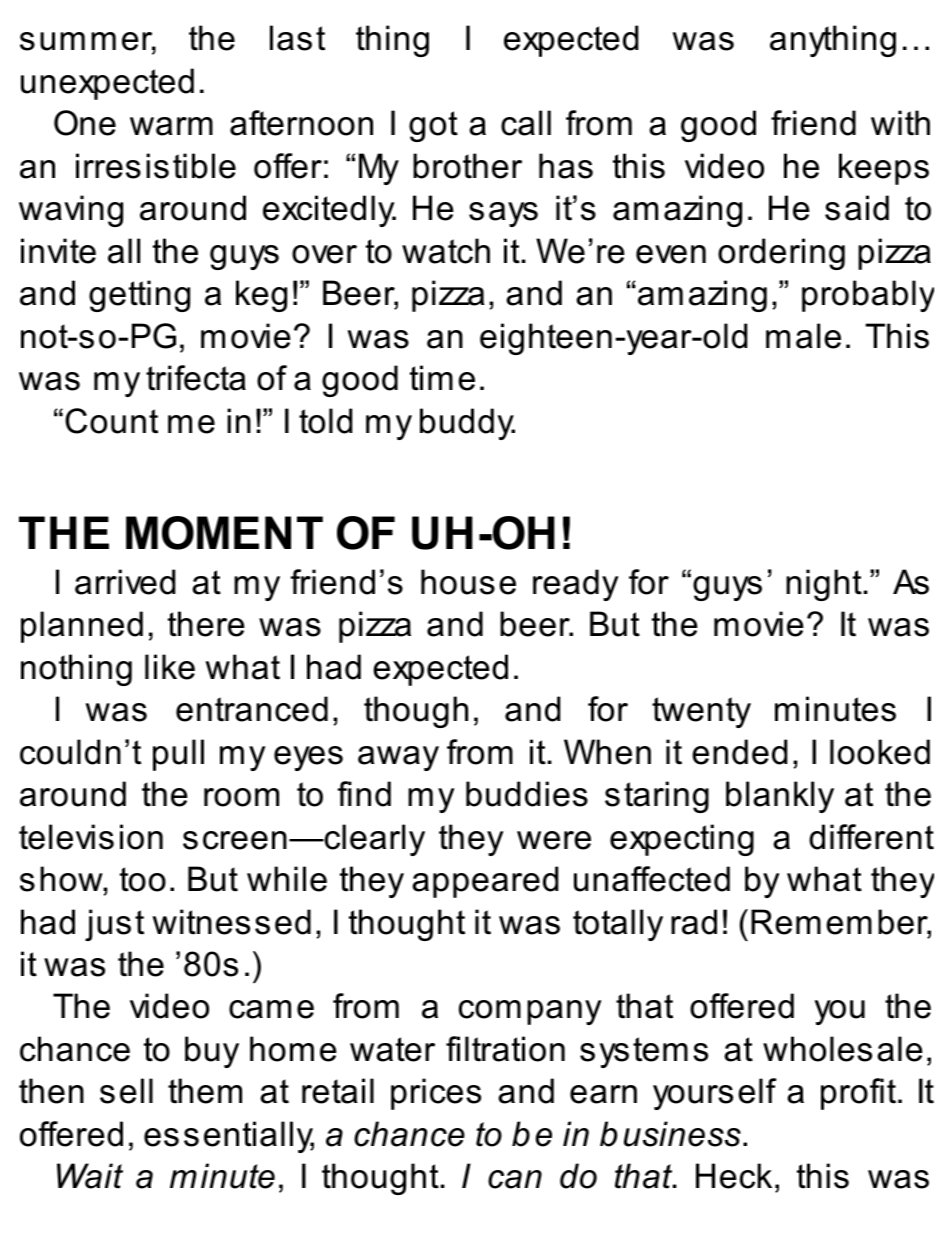 This screenshot has height=1251, width=952. I want to click on house, so click(468, 582).
